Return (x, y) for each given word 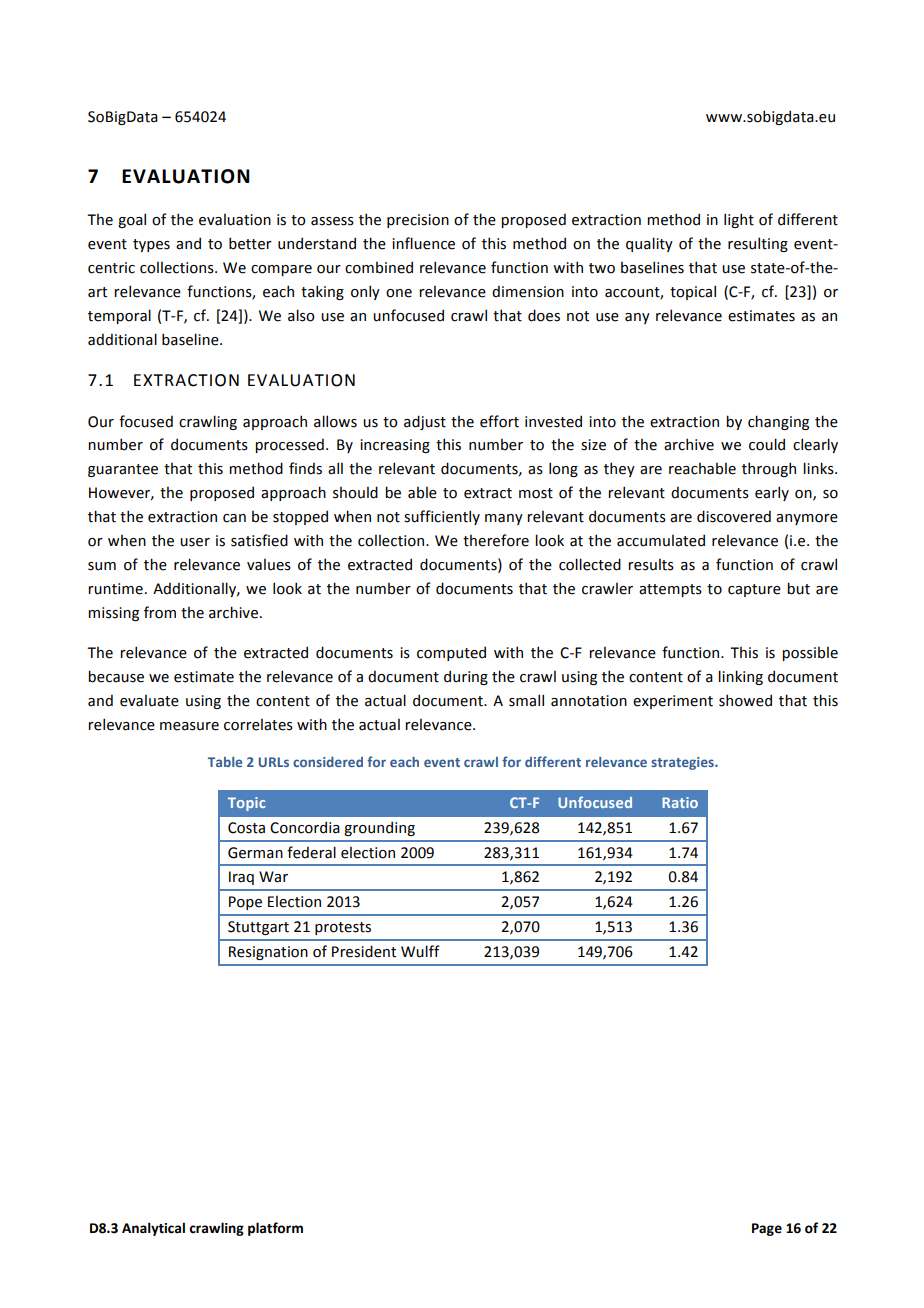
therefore (496, 540)
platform (275, 1229)
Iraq (241, 878)
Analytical (153, 1229)
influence (423, 243)
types (151, 245)
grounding (379, 828)
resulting (758, 244)
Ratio (680, 802)
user (195, 542)
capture (754, 590)
